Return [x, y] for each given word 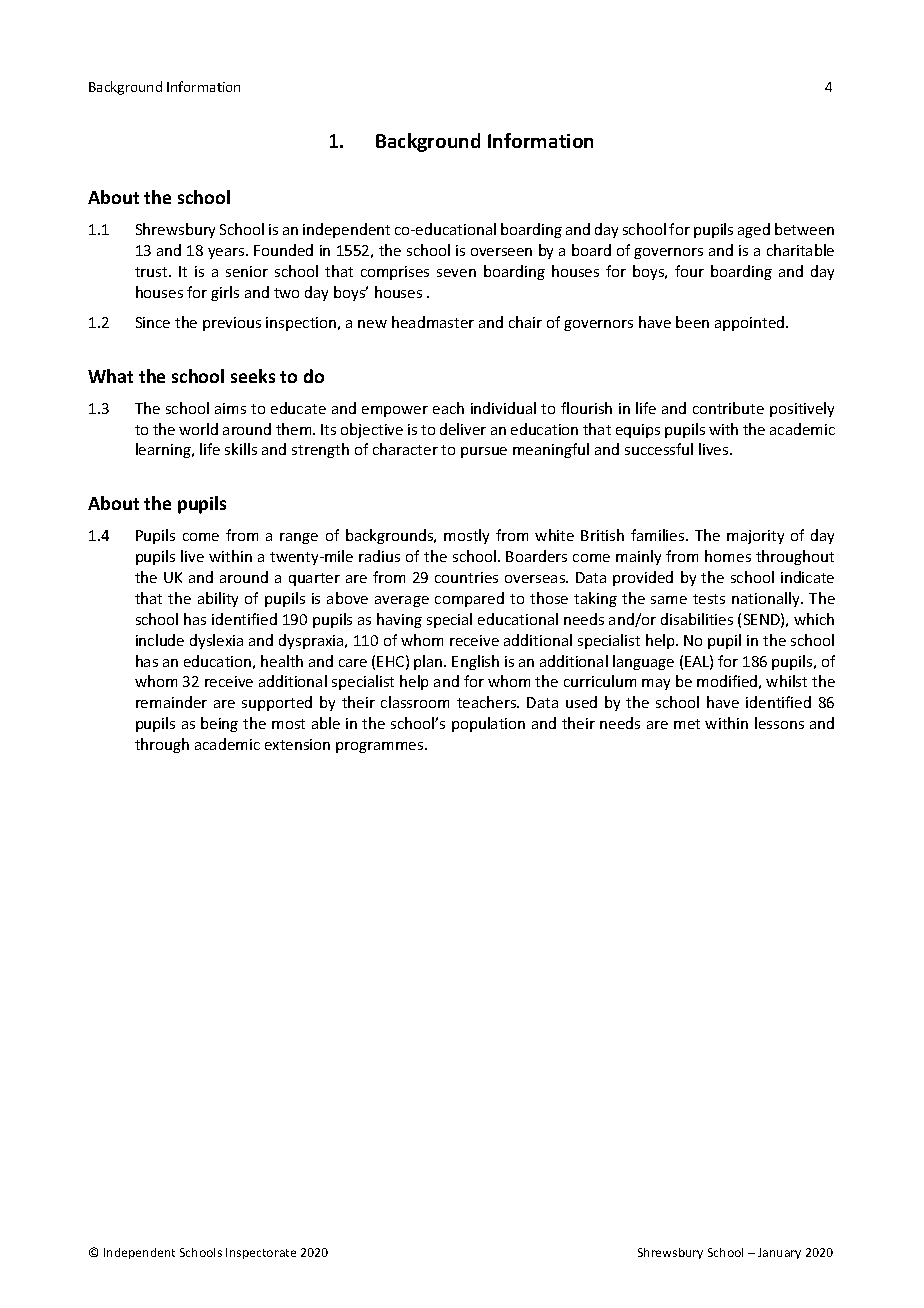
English [475, 662]
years [227, 253]
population [488, 724]
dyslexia [216, 641]
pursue [484, 452]
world [198, 429]
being [219, 724]
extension [297, 744]
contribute [728, 408]
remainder [171, 702]
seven [456, 273]
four [689, 271]
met [687, 724]
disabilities [697, 619]
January [779, 1253]
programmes [381, 747]
